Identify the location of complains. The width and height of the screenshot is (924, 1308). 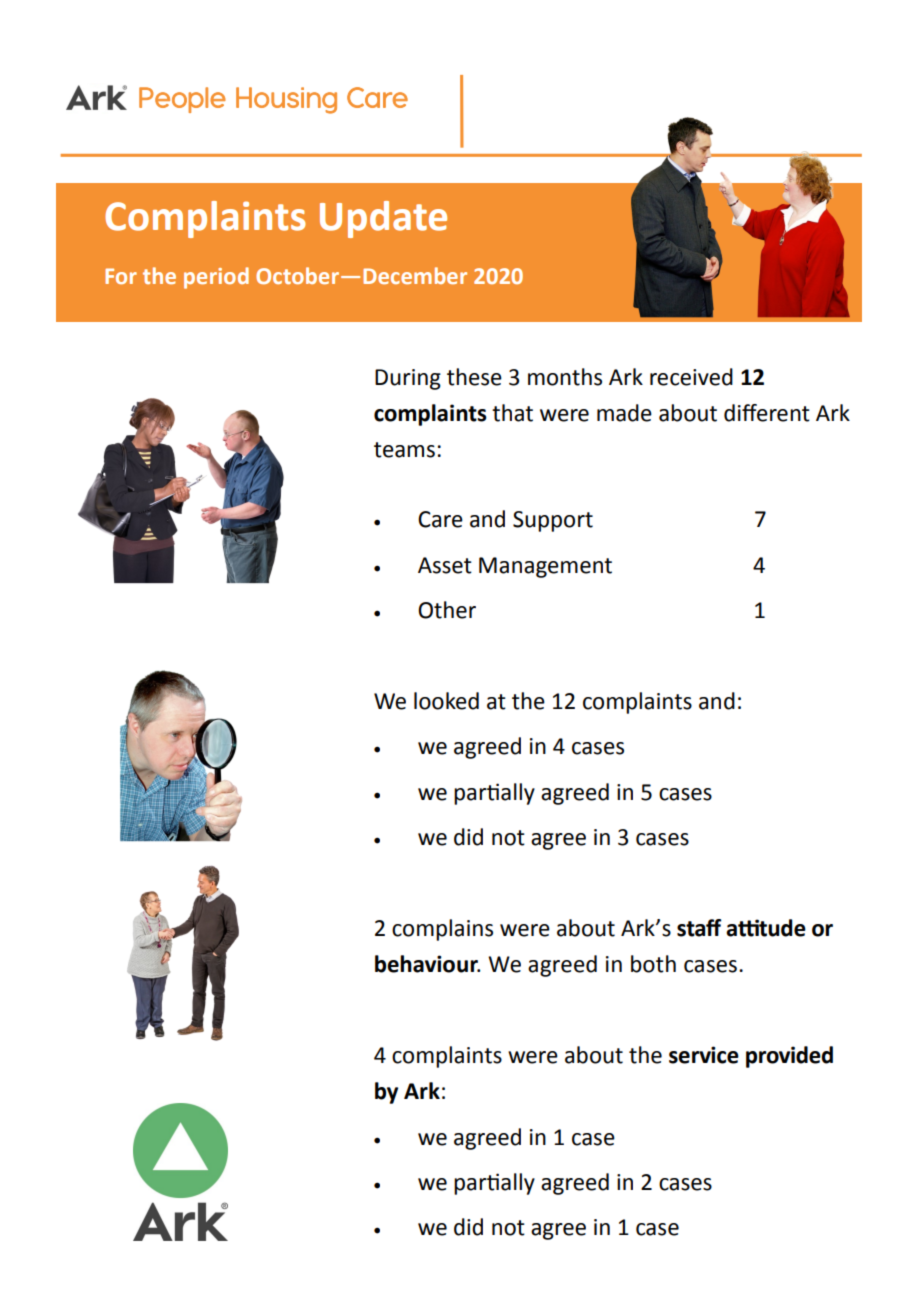
(442, 930).
